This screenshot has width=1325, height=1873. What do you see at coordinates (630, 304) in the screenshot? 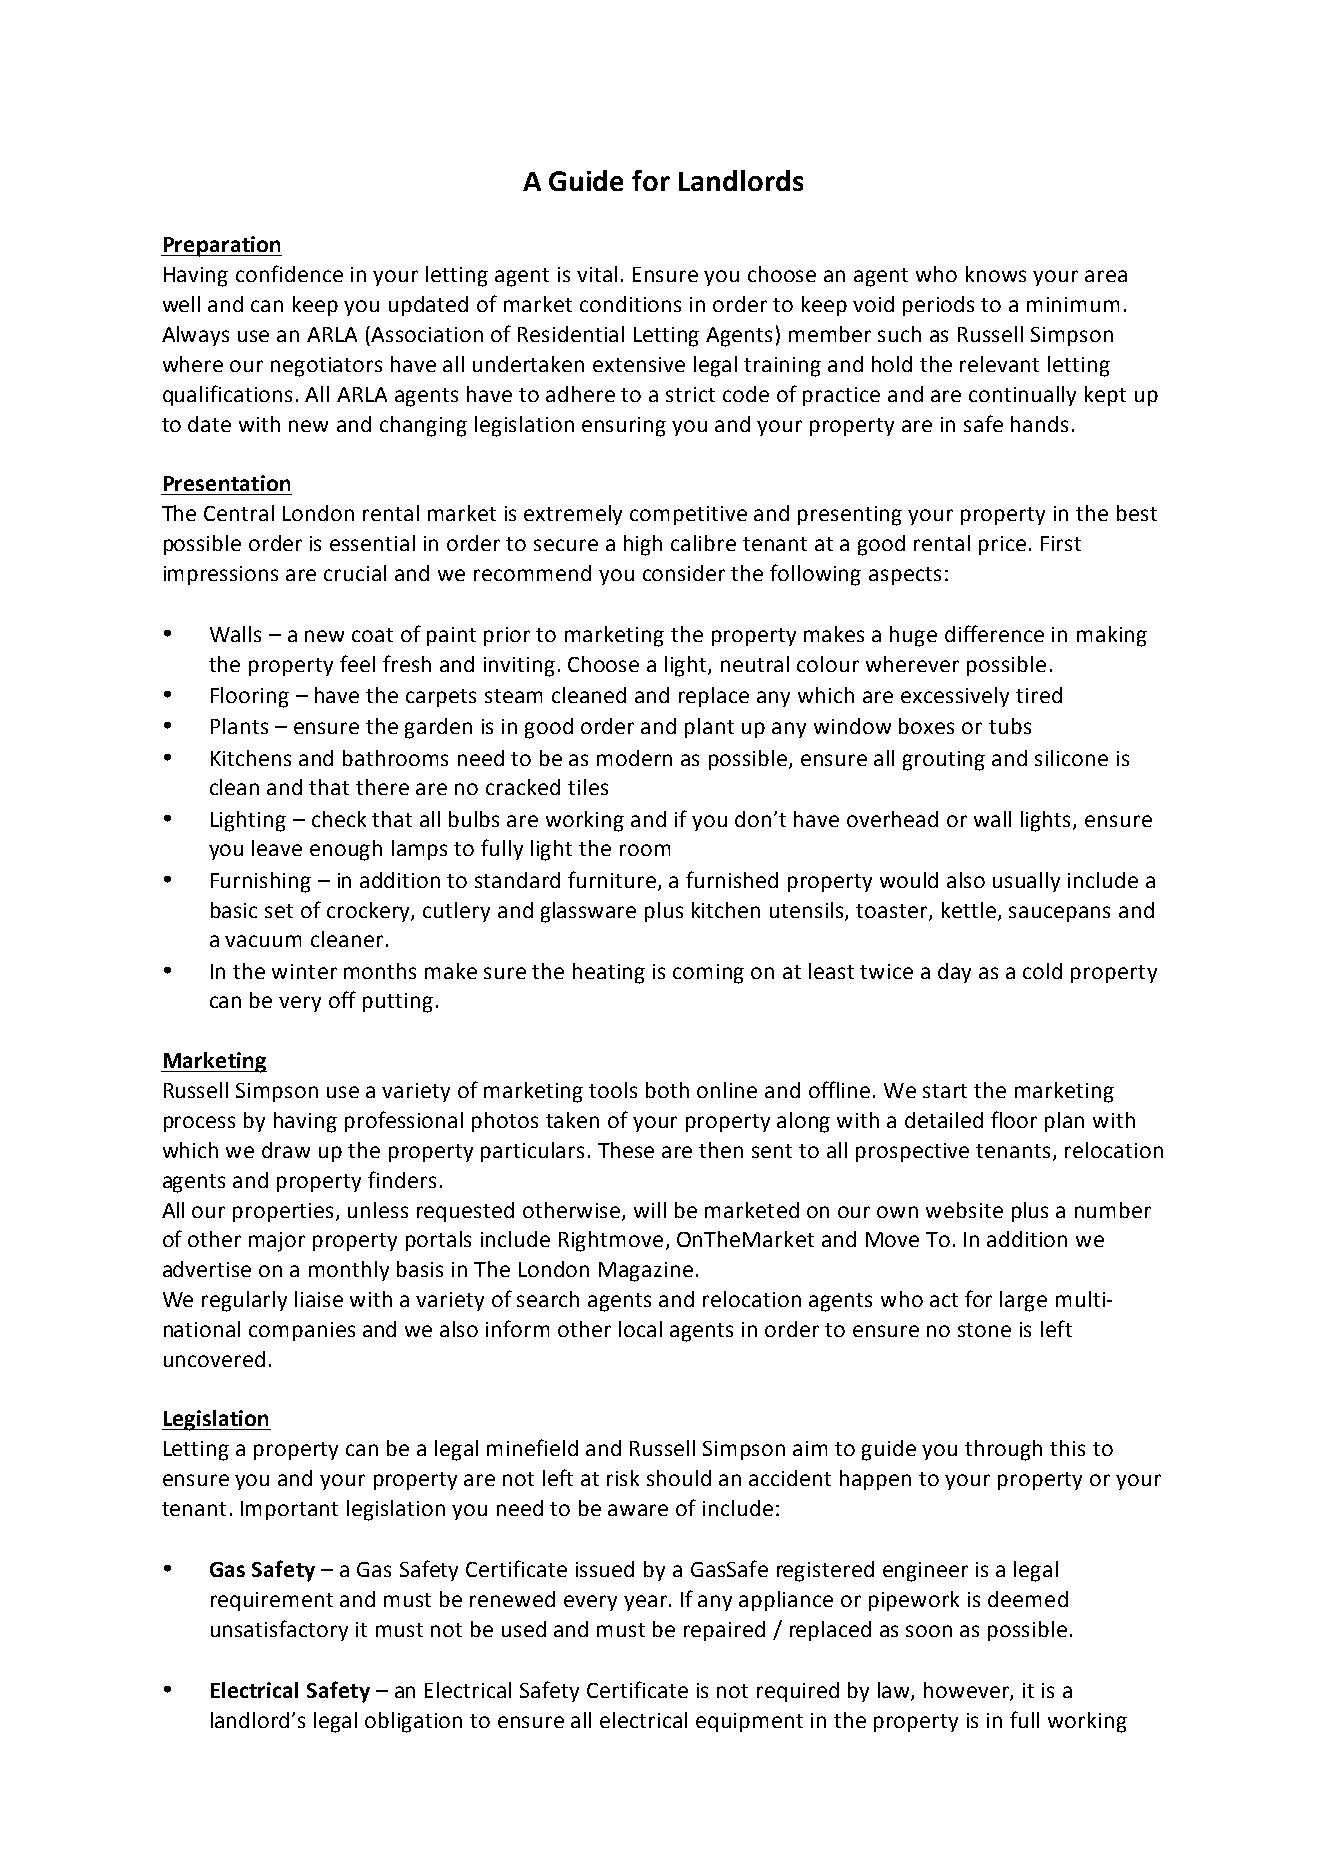
I see `conditions` at bounding box center [630, 304].
